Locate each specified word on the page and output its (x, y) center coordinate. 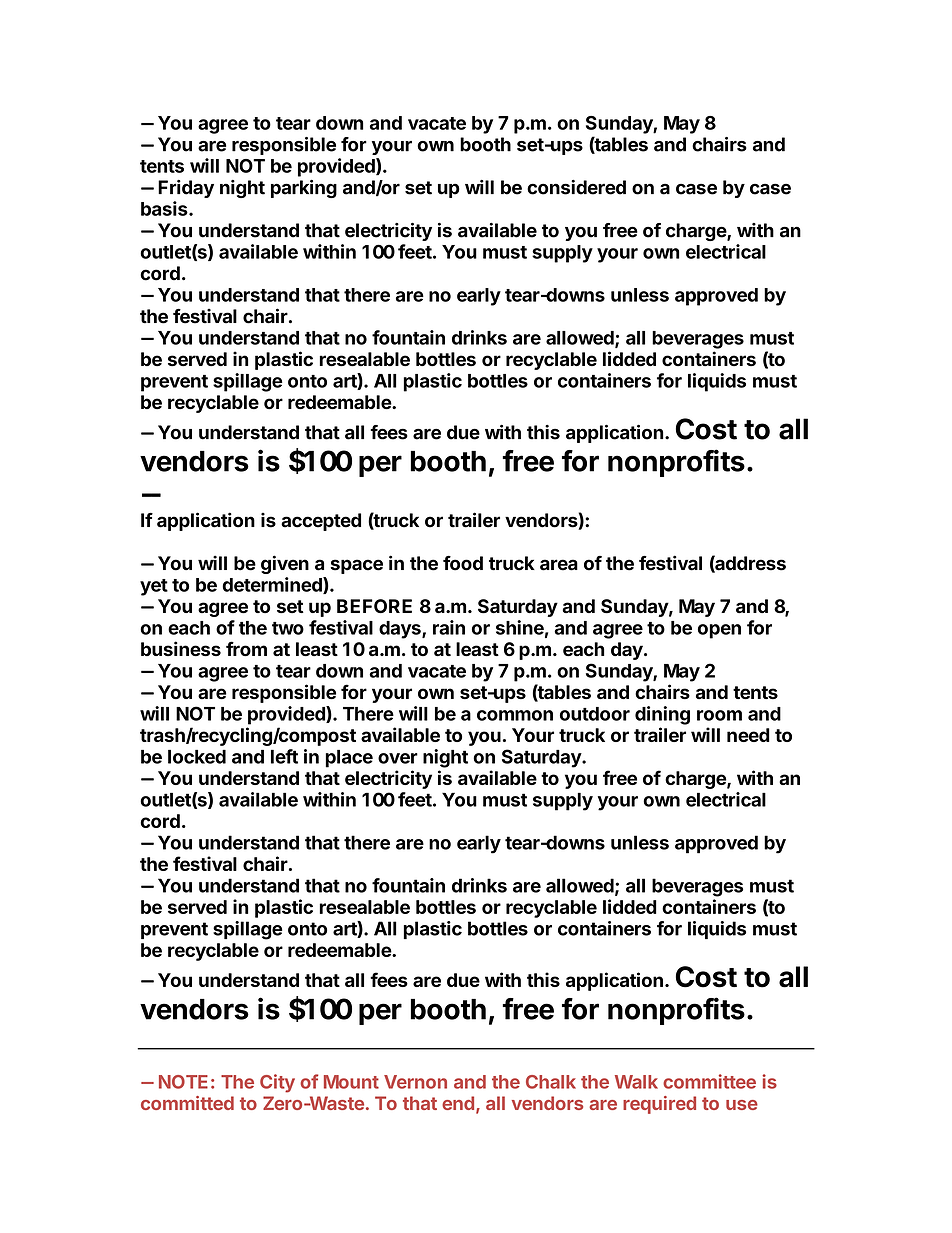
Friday (186, 189)
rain (449, 627)
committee (709, 1081)
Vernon (415, 1082)
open (719, 631)
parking (304, 189)
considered (576, 187)
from (246, 649)
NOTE (183, 1082)
